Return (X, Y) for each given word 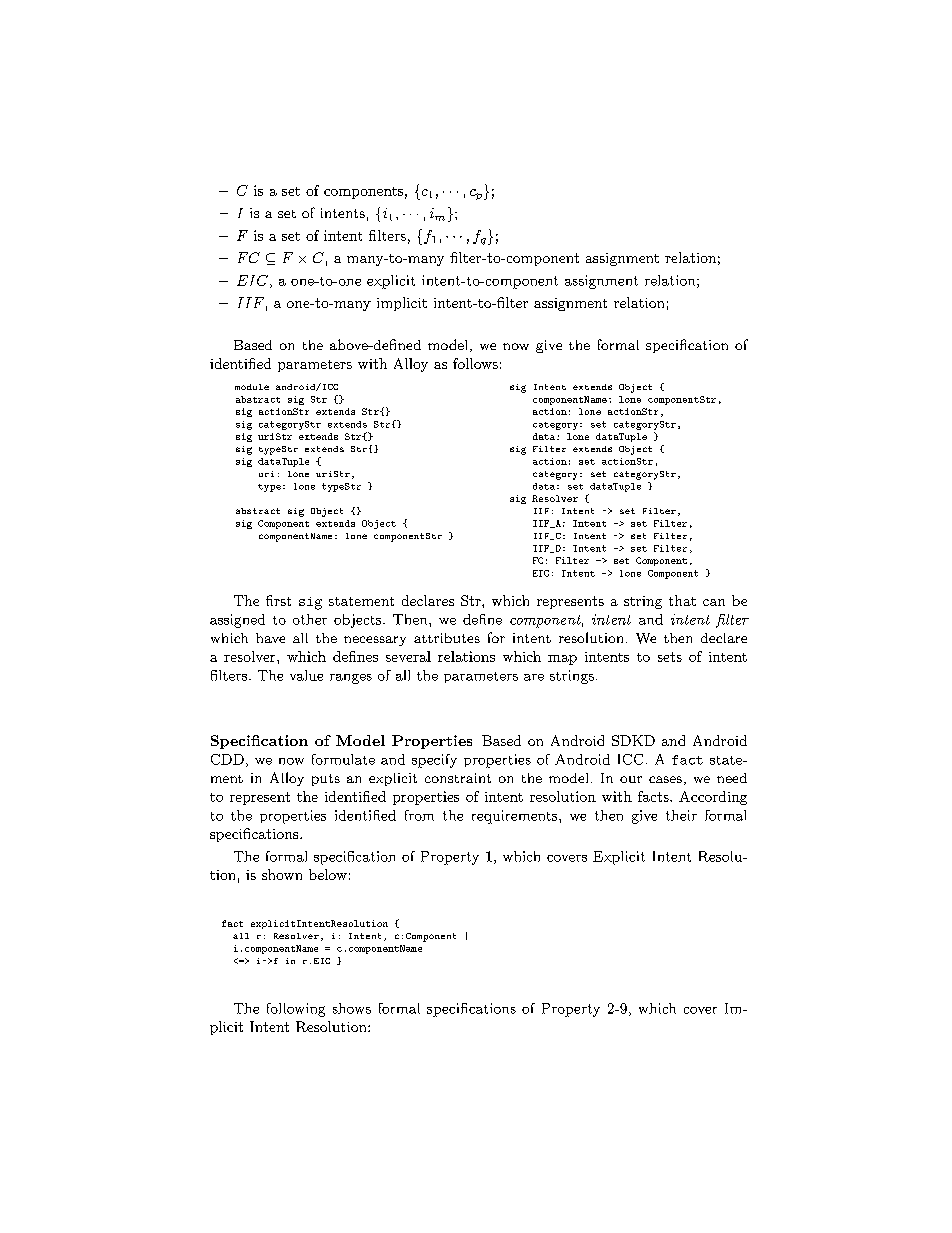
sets (670, 657)
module (252, 387)
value (306, 675)
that (682, 600)
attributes (447, 638)
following (296, 1010)
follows (475, 363)
